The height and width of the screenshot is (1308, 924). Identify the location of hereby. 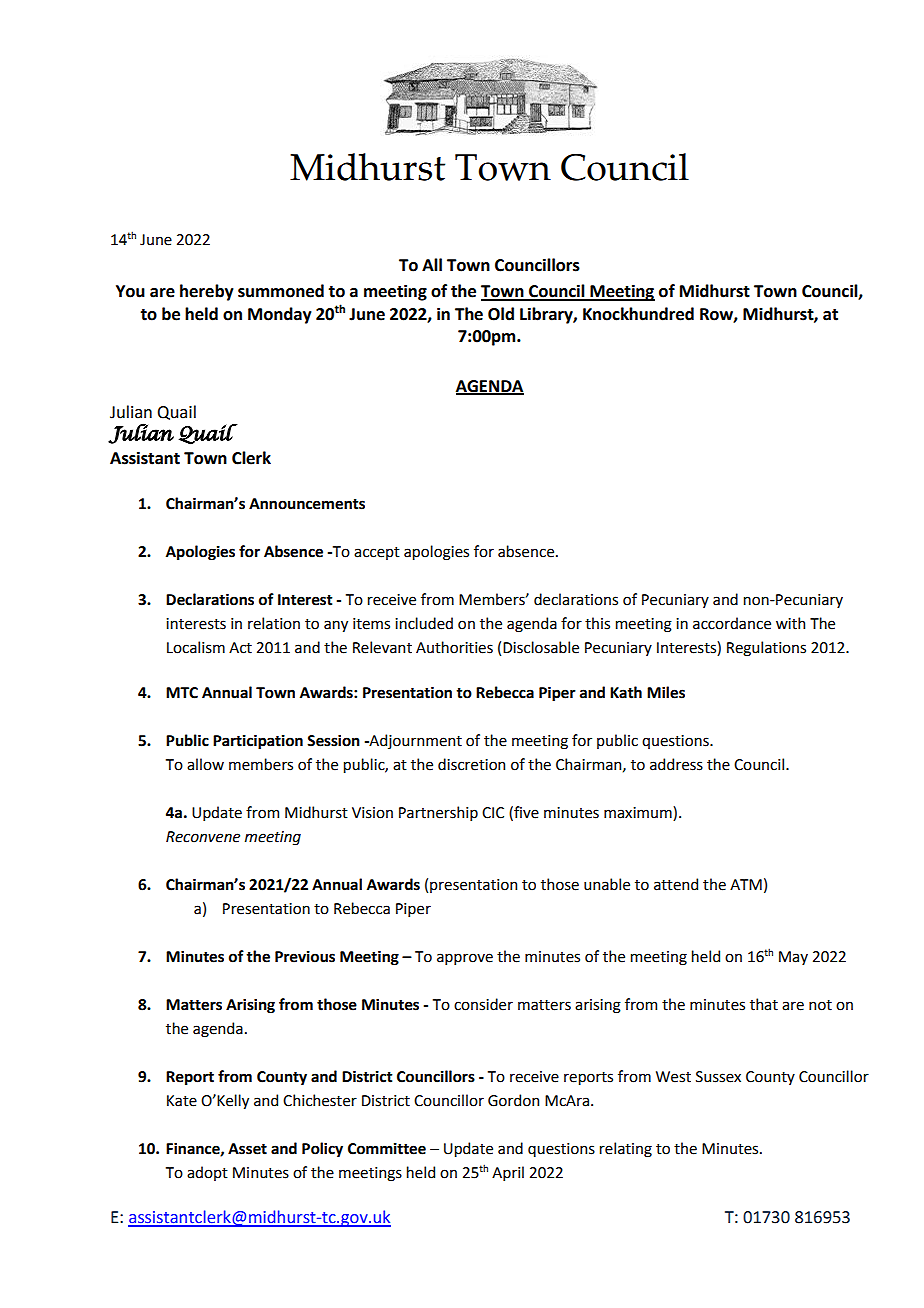
(207, 292).
